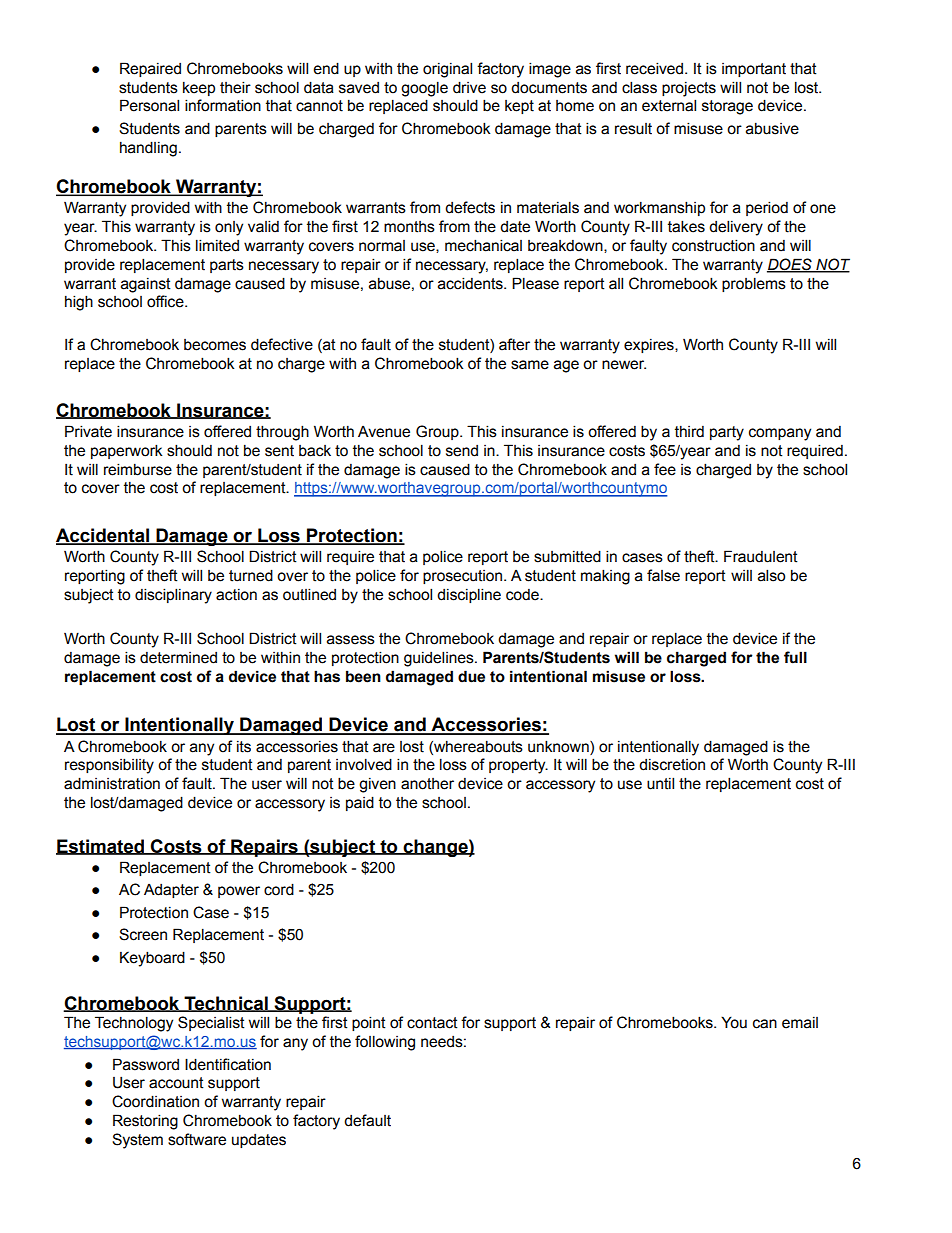 Image resolution: width=952 pixels, height=1233 pixels. What do you see at coordinates (734, 1022) in the screenshot?
I see `You` at bounding box center [734, 1022].
